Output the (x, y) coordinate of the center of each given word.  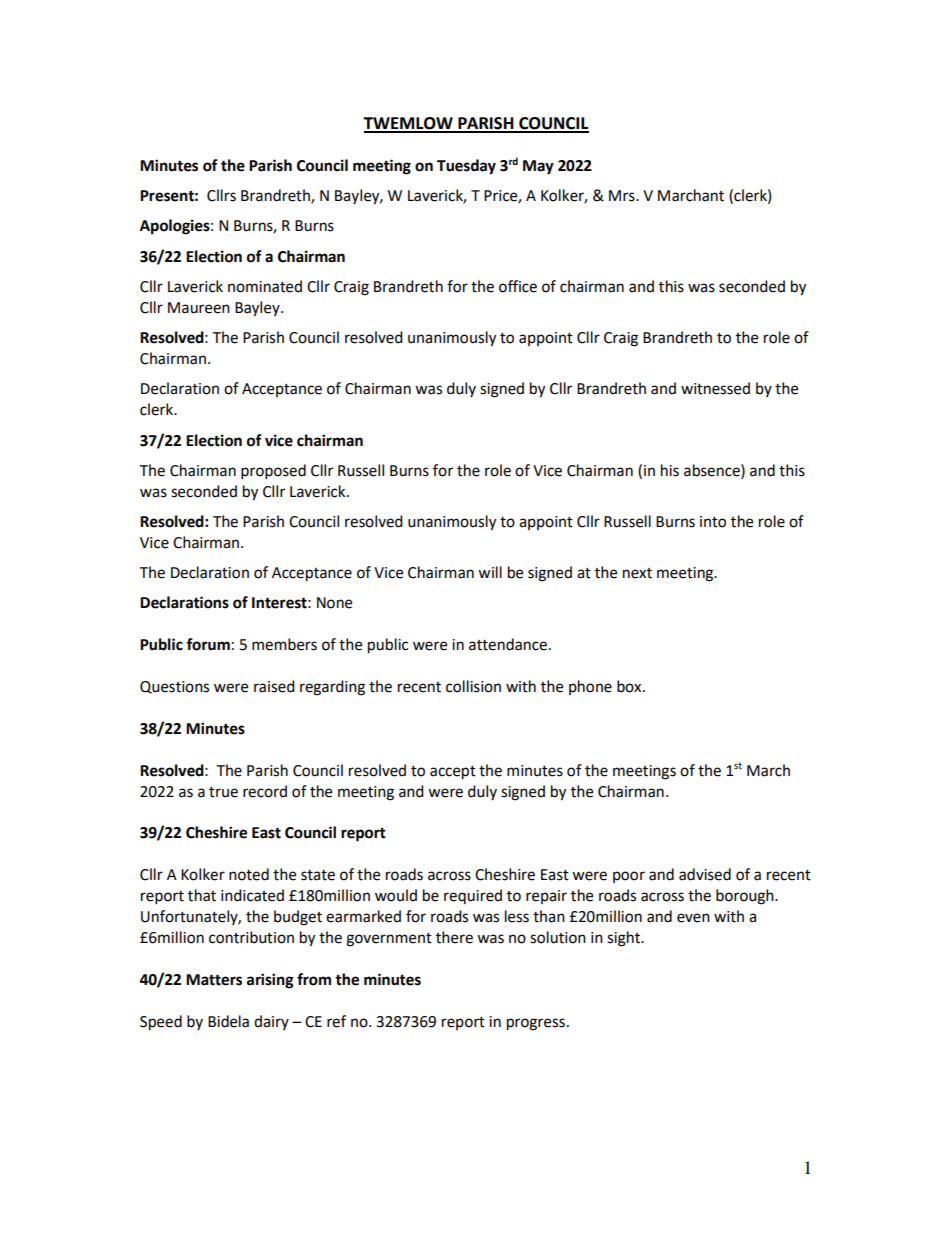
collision (473, 686)
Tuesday (466, 167)
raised (274, 686)
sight (624, 939)
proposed (273, 472)
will (490, 572)
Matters (214, 980)
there (454, 937)
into (713, 522)
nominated (265, 286)
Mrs (623, 196)
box (630, 686)
